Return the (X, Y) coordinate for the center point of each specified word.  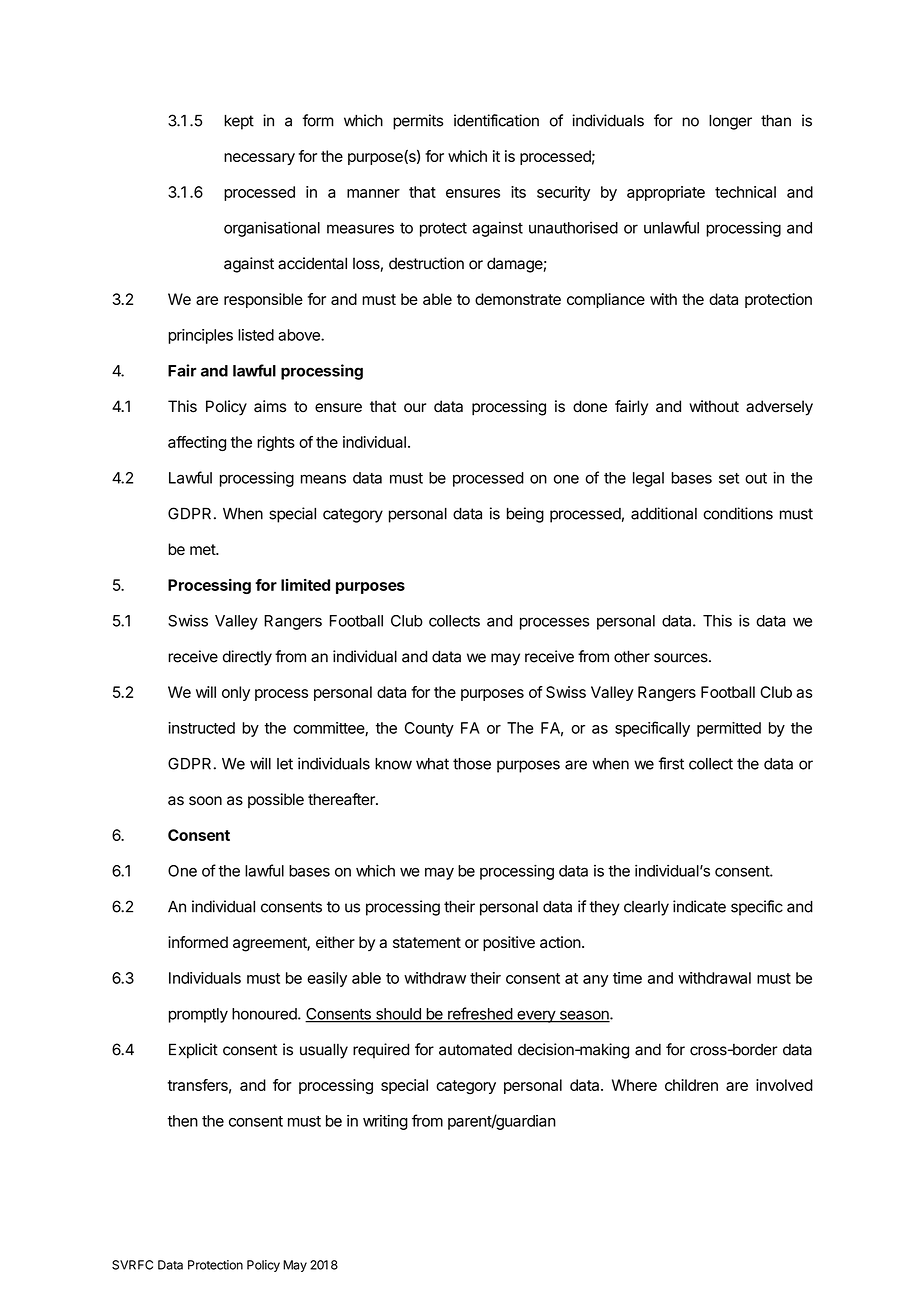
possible (276, 800)
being (525, 515)
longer (730, 122)
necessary (259, 159)
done (590, 406)
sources (682, 658)
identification (496, 120)
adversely (779, 408)
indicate (699, 906)
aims (270, 406)
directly (247, 658)
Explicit (193, 1051)
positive (509, 943)
